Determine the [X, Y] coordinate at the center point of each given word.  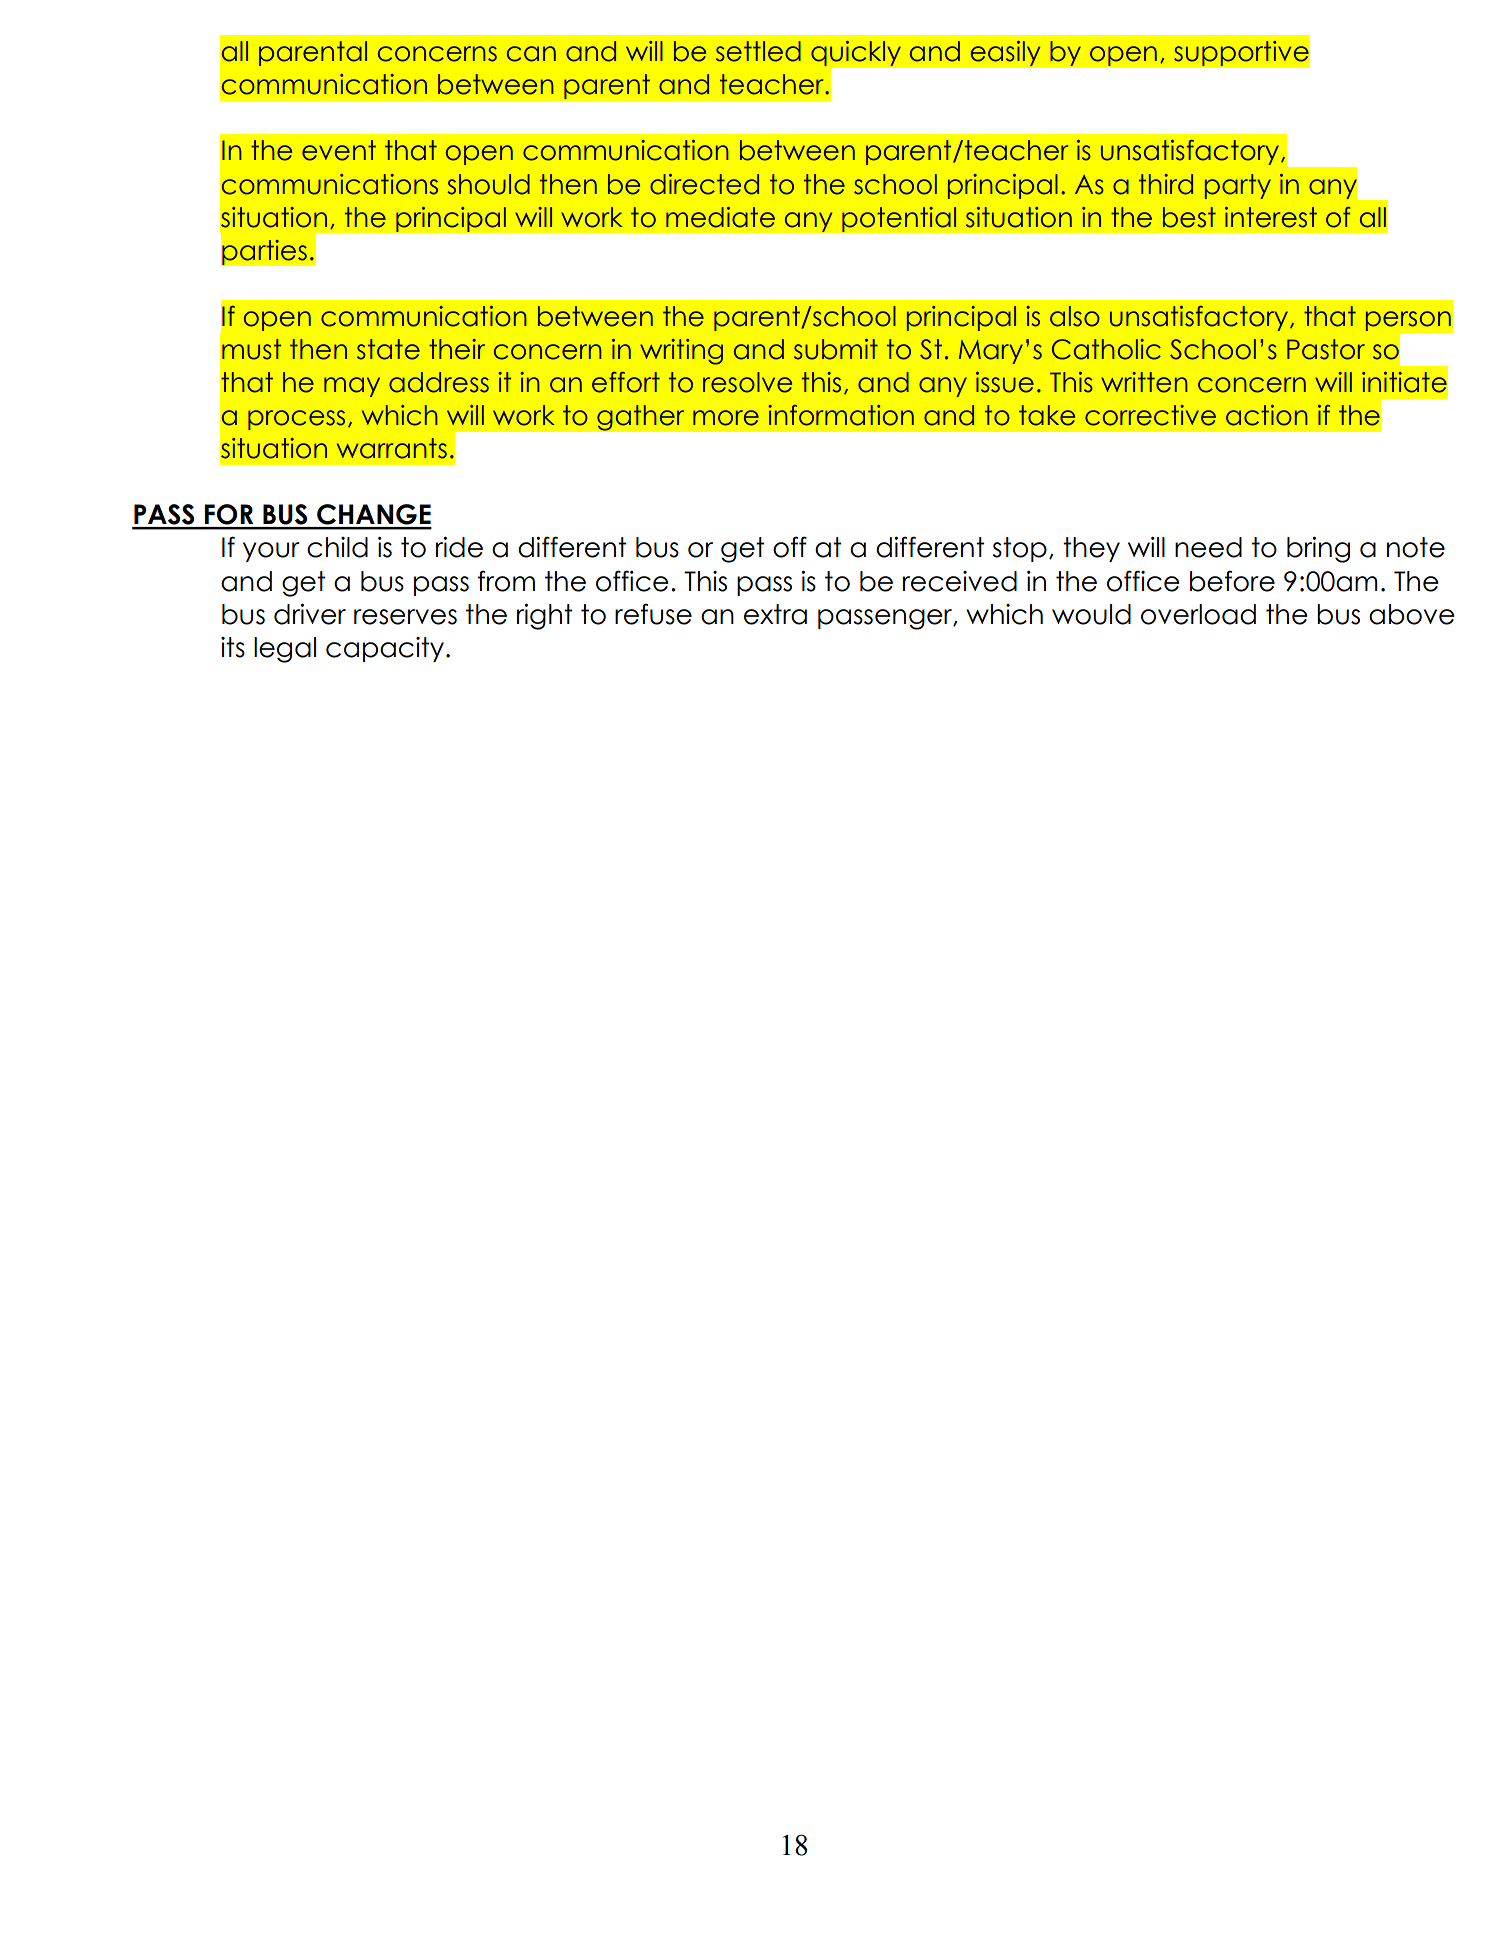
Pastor [1326, 349]
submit [836, 349]
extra [775, 614]
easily [1005, 53]
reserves [405, 617]
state [388, 349]
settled [758, 51]
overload [1198, 614]
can [531, 54]
